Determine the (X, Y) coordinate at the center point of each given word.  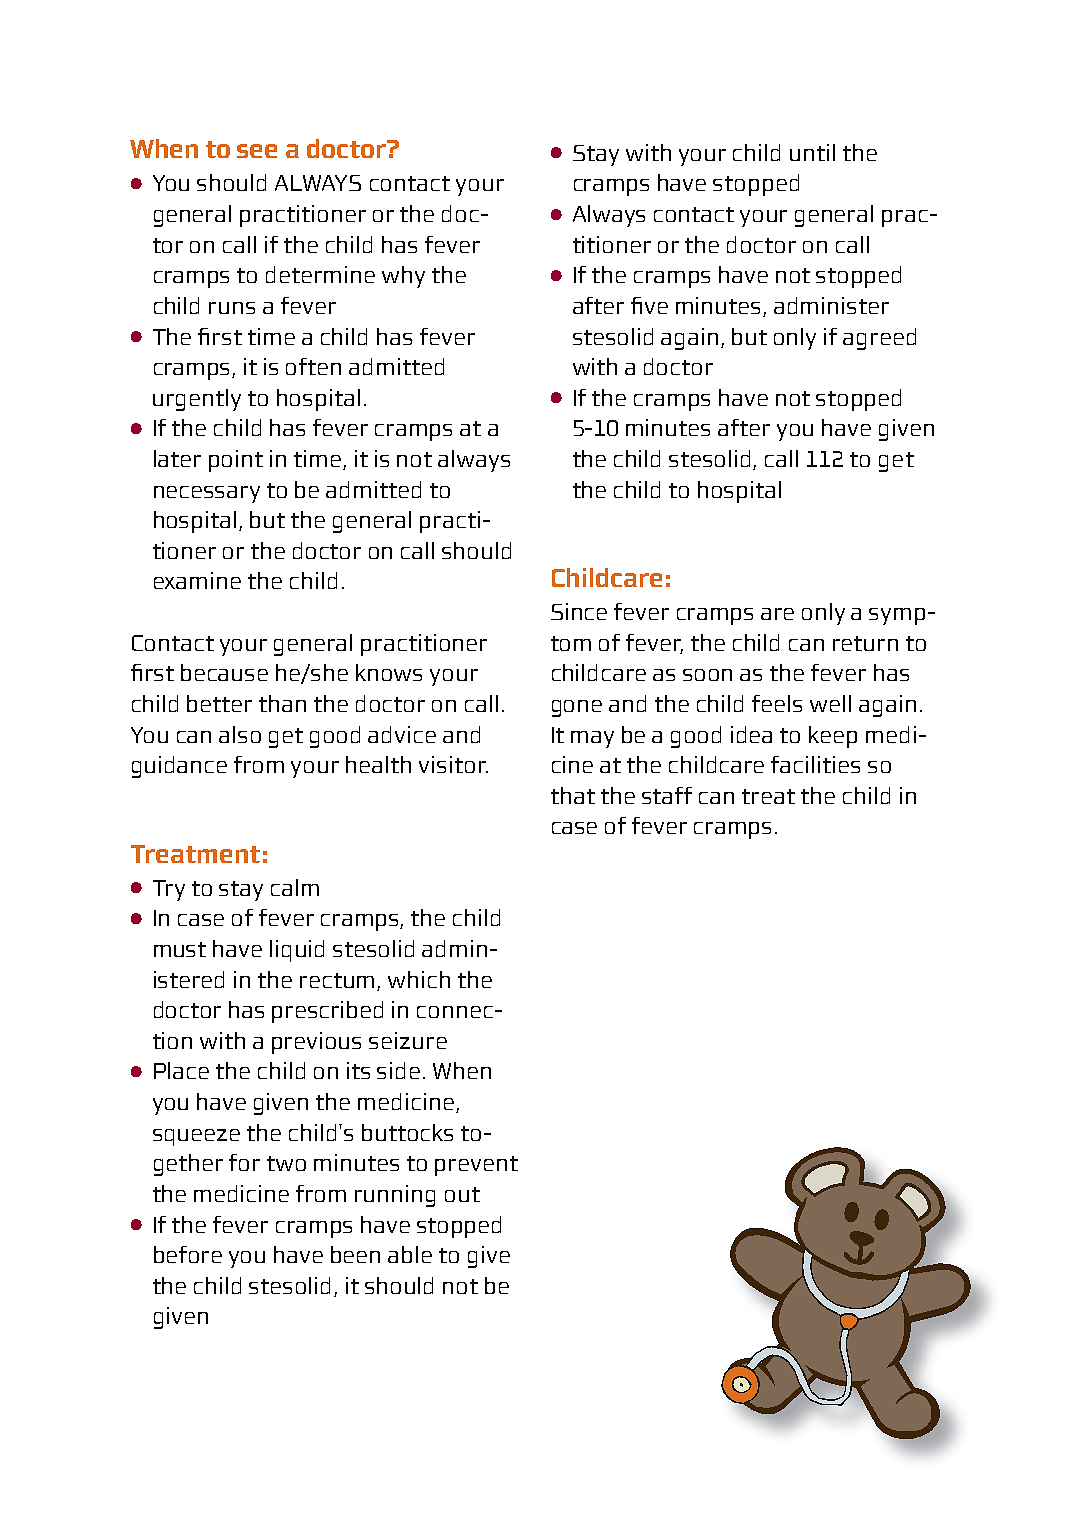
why (403, 277)
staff (667, 795)
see (257, 151)
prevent (476, 1166)
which (419, 979)
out (462, 1194)
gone (577, 708)
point (236, 461)
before (188, 1254)
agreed (879, 339)
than (282, 703)
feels (777, 703)
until (812, 152)
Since (579, 611)
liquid (297, 951)
